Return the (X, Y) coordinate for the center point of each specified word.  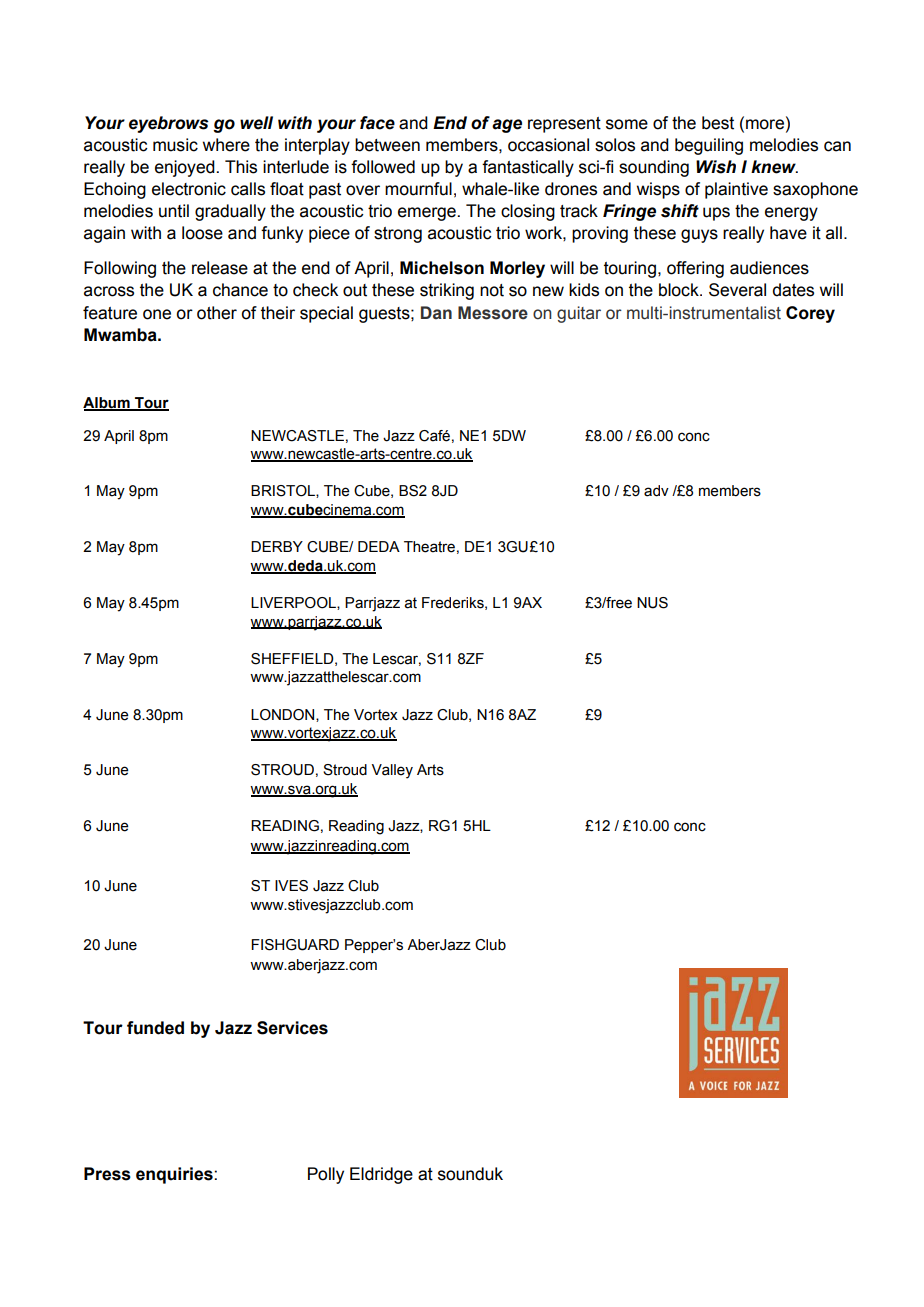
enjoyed (186, 168)
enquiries (175, 1175)
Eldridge (381, 1175)
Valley (392, 771)
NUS (652, 603)
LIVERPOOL (294, 603)
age (507, 126)
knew (774, 167)
